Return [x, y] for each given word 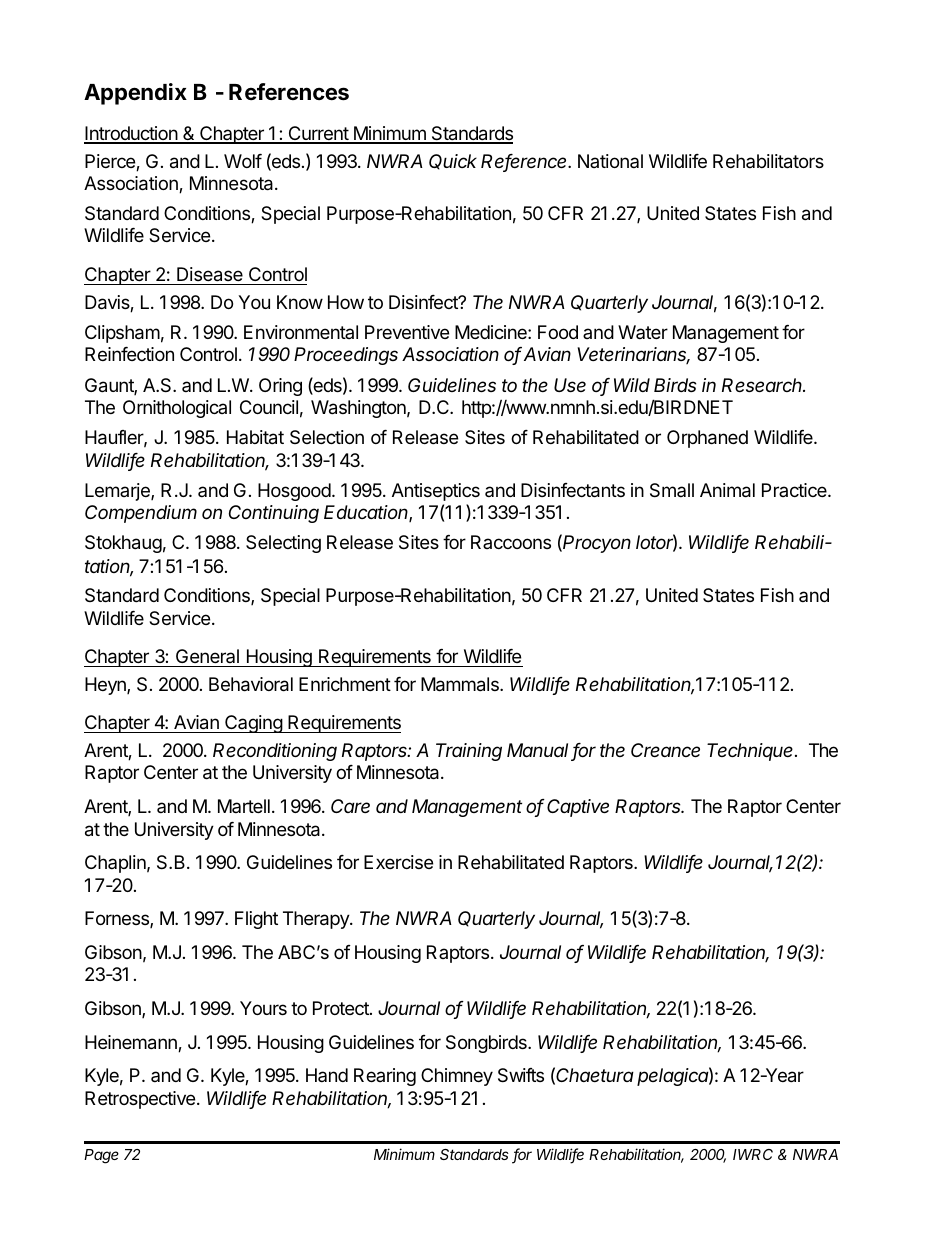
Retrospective [141, 1100]
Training [469, 752]
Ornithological [177, 409]
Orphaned [707, 439]
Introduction [131, 134]
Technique [751, 752]
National [610, 161]
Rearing [385, 1077]
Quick [453, 162]
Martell [244, 806]
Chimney [457, 1077]
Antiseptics [436, 492]
